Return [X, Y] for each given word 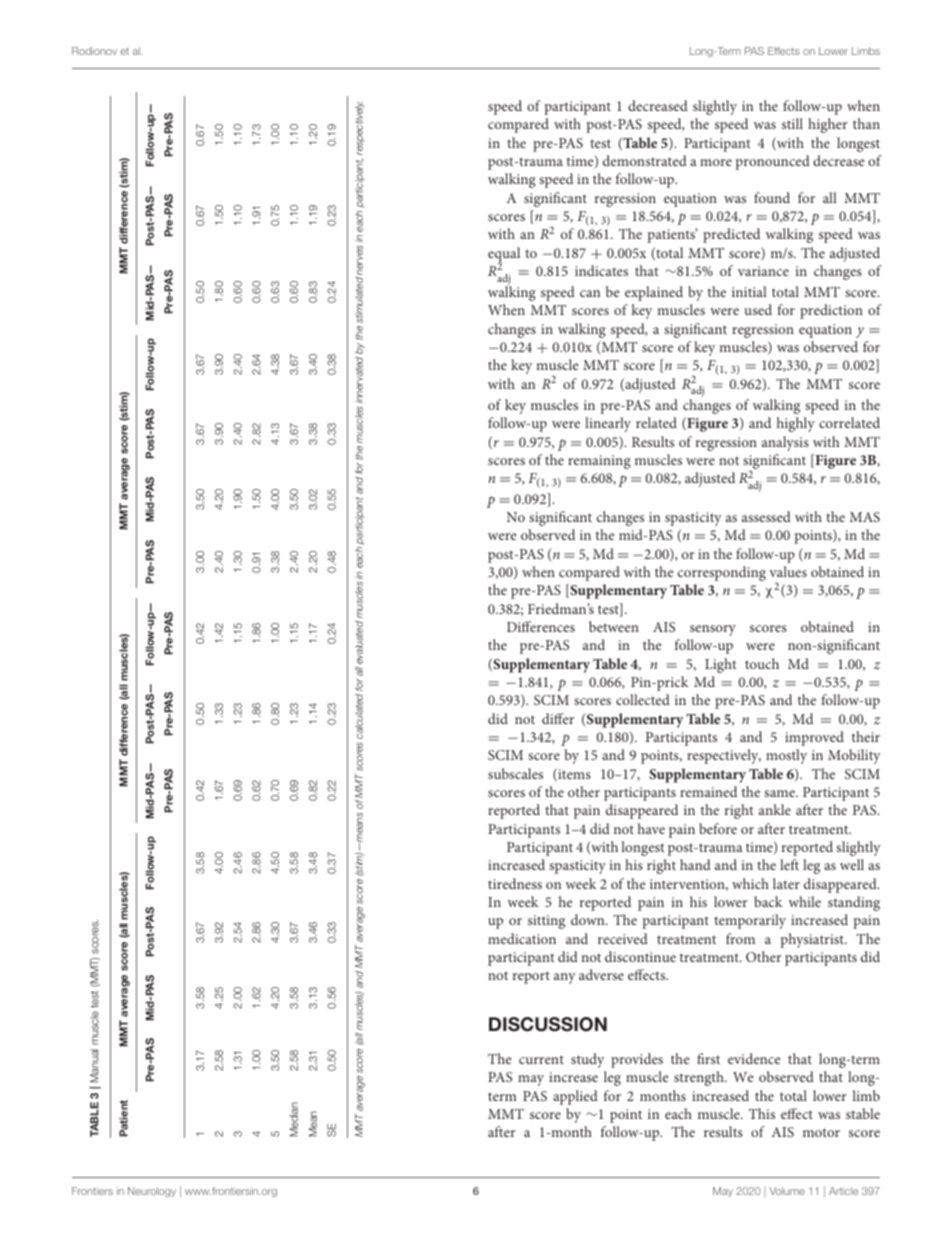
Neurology [152, 1192]
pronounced [773, 162]
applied [575, 1097]
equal [504, 255]
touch [762, 663]
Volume [787, 1191]
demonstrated [645, 160]
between [614, 626]
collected [643, 699]
